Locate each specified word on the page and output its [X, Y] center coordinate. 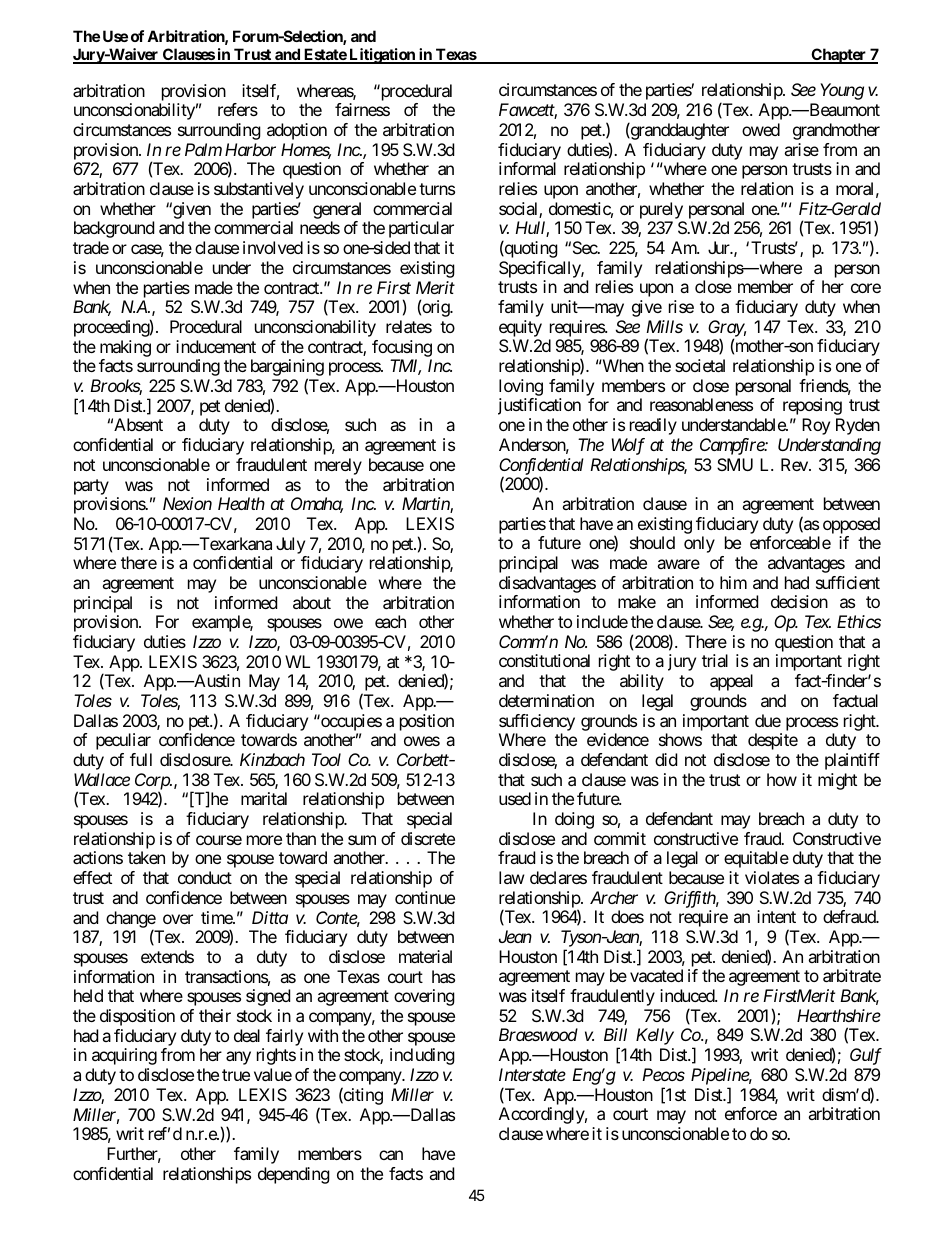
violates [772, 877]
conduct [205, 877]
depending [294, 1175]
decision [799, 601]
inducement [216, 346]
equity [520, 328]
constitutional [544, 660]
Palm [203, 149]
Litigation [382, 56]
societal [700, 365]
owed [761, 129]
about [312, 602]
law [512, 877]
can [391, 1155]
